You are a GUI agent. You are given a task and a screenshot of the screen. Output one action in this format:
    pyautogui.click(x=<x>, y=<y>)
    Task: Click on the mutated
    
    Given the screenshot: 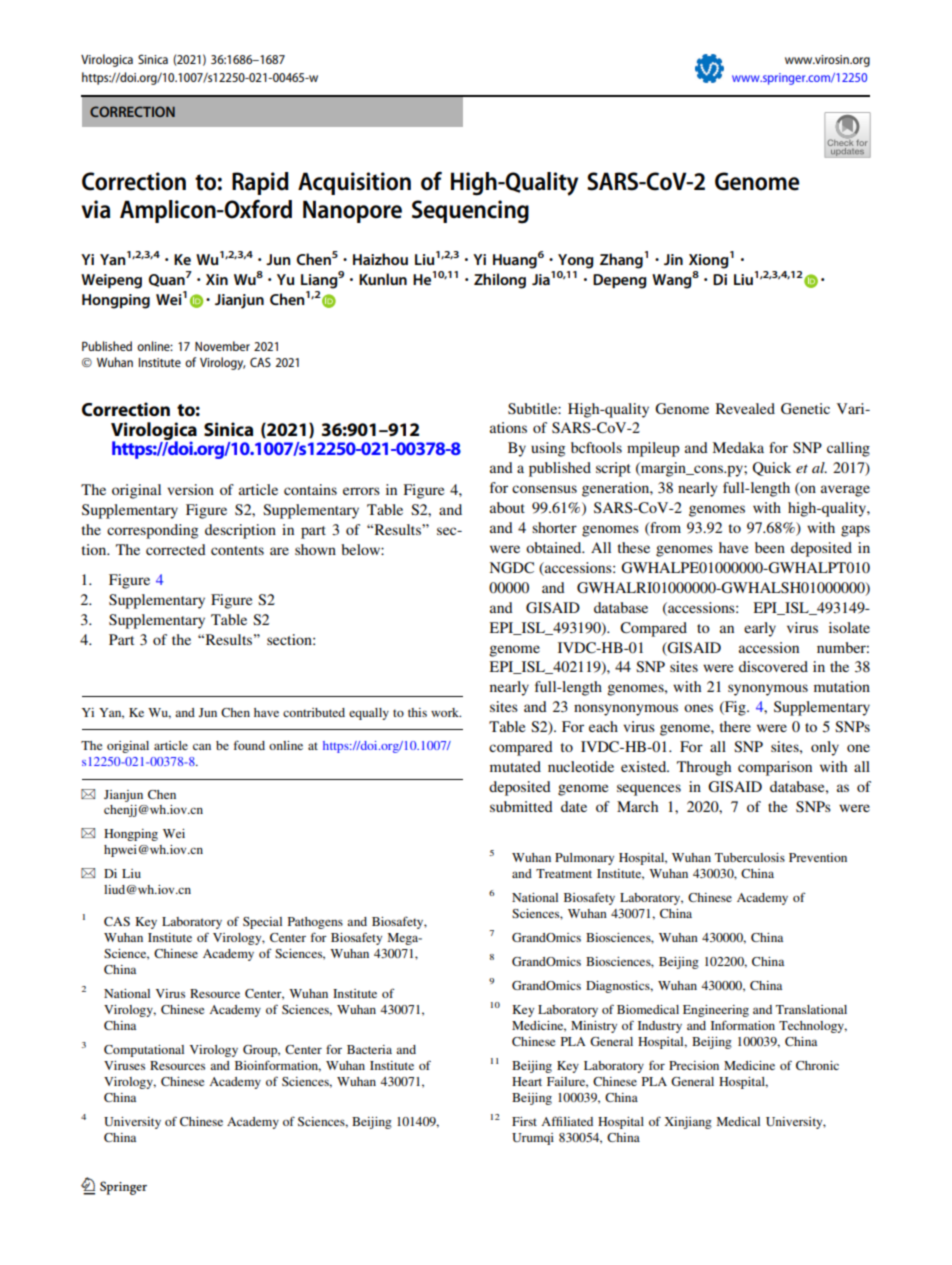 What is the action you would take?
    pyautogui.click(x=515, y=766)
